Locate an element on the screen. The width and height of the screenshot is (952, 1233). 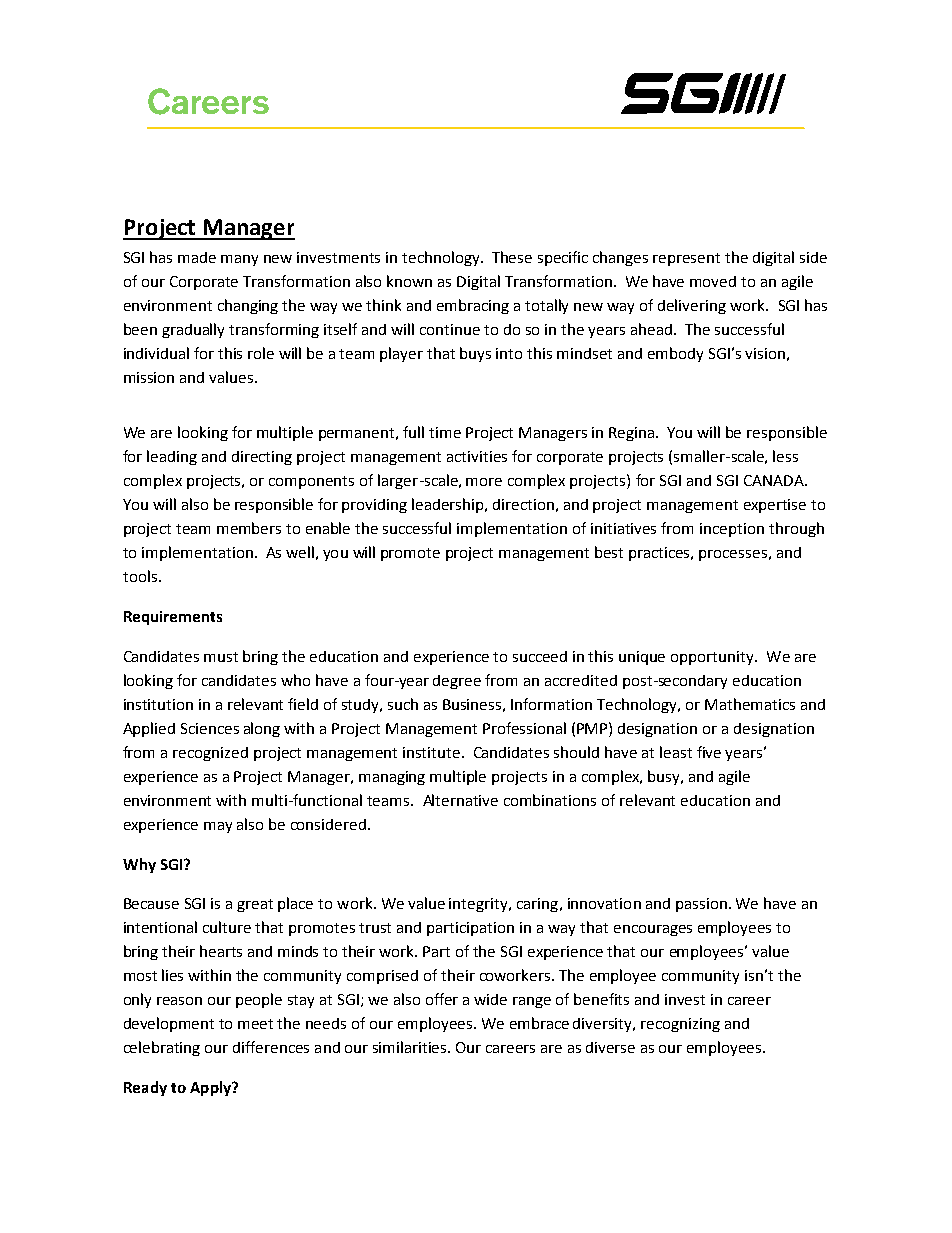
Apply is located at coordinates (211, 1088).
